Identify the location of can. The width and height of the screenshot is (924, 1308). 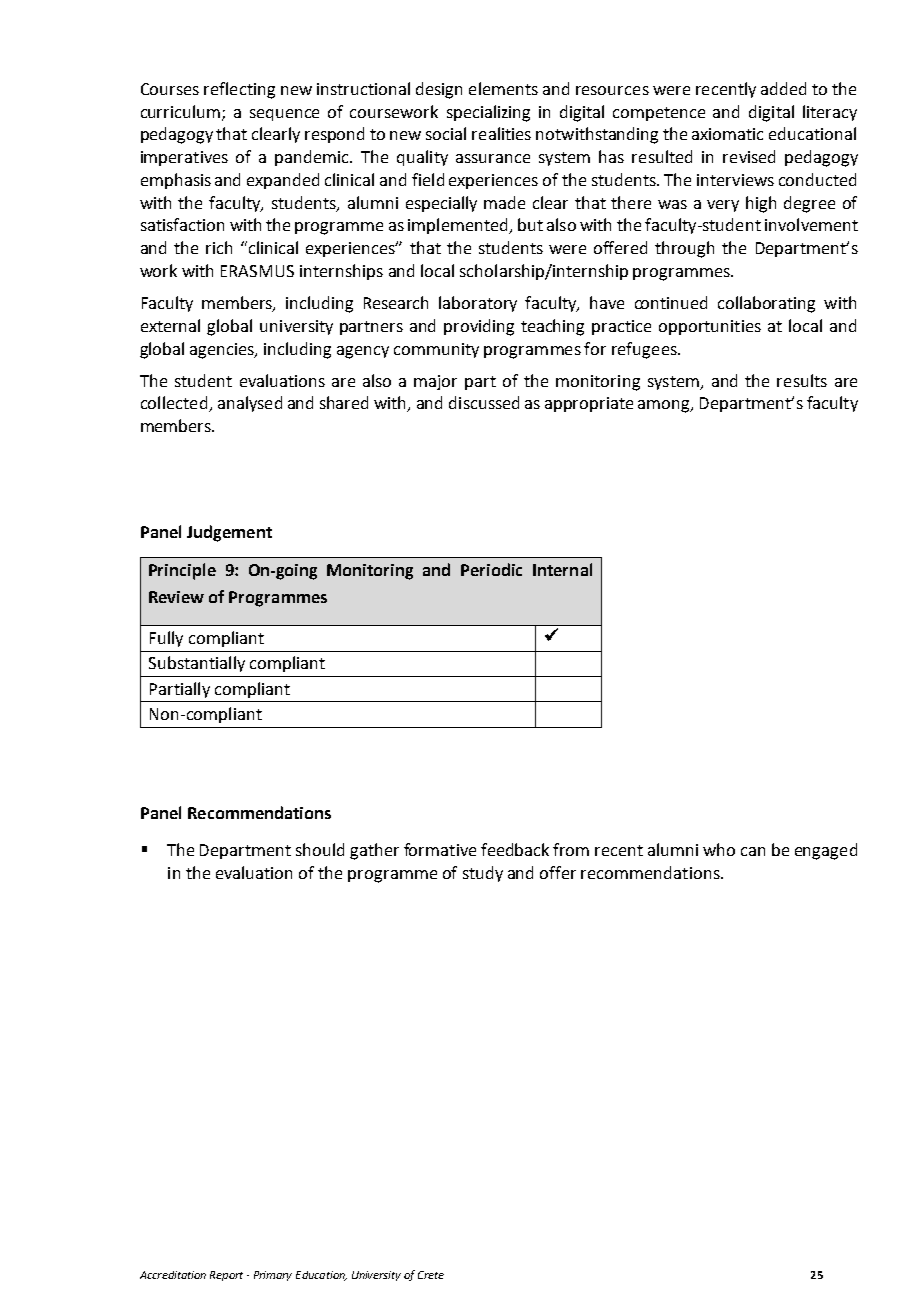
(753, 851).
